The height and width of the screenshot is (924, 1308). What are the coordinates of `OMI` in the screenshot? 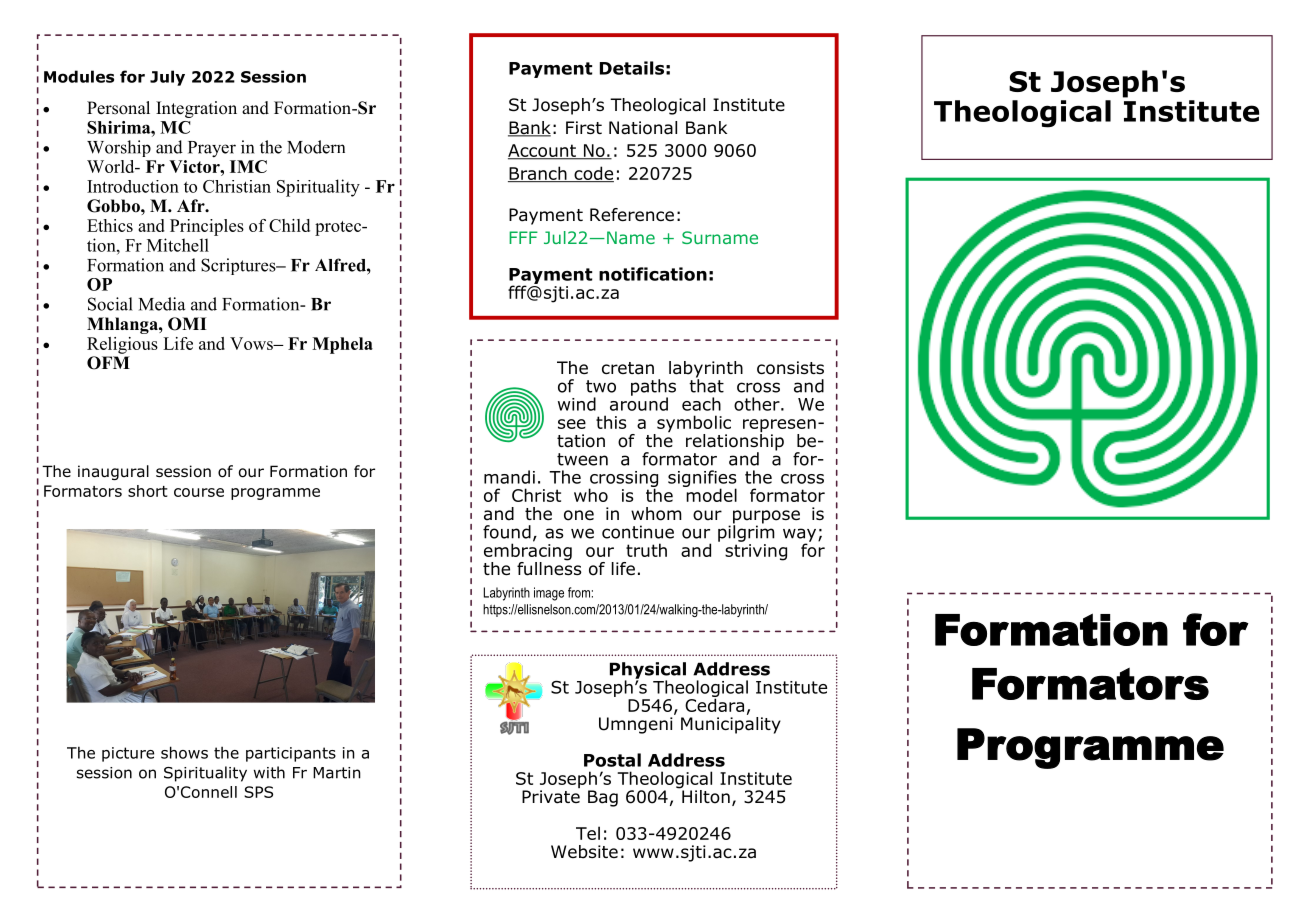 It's located at (187, 324).
